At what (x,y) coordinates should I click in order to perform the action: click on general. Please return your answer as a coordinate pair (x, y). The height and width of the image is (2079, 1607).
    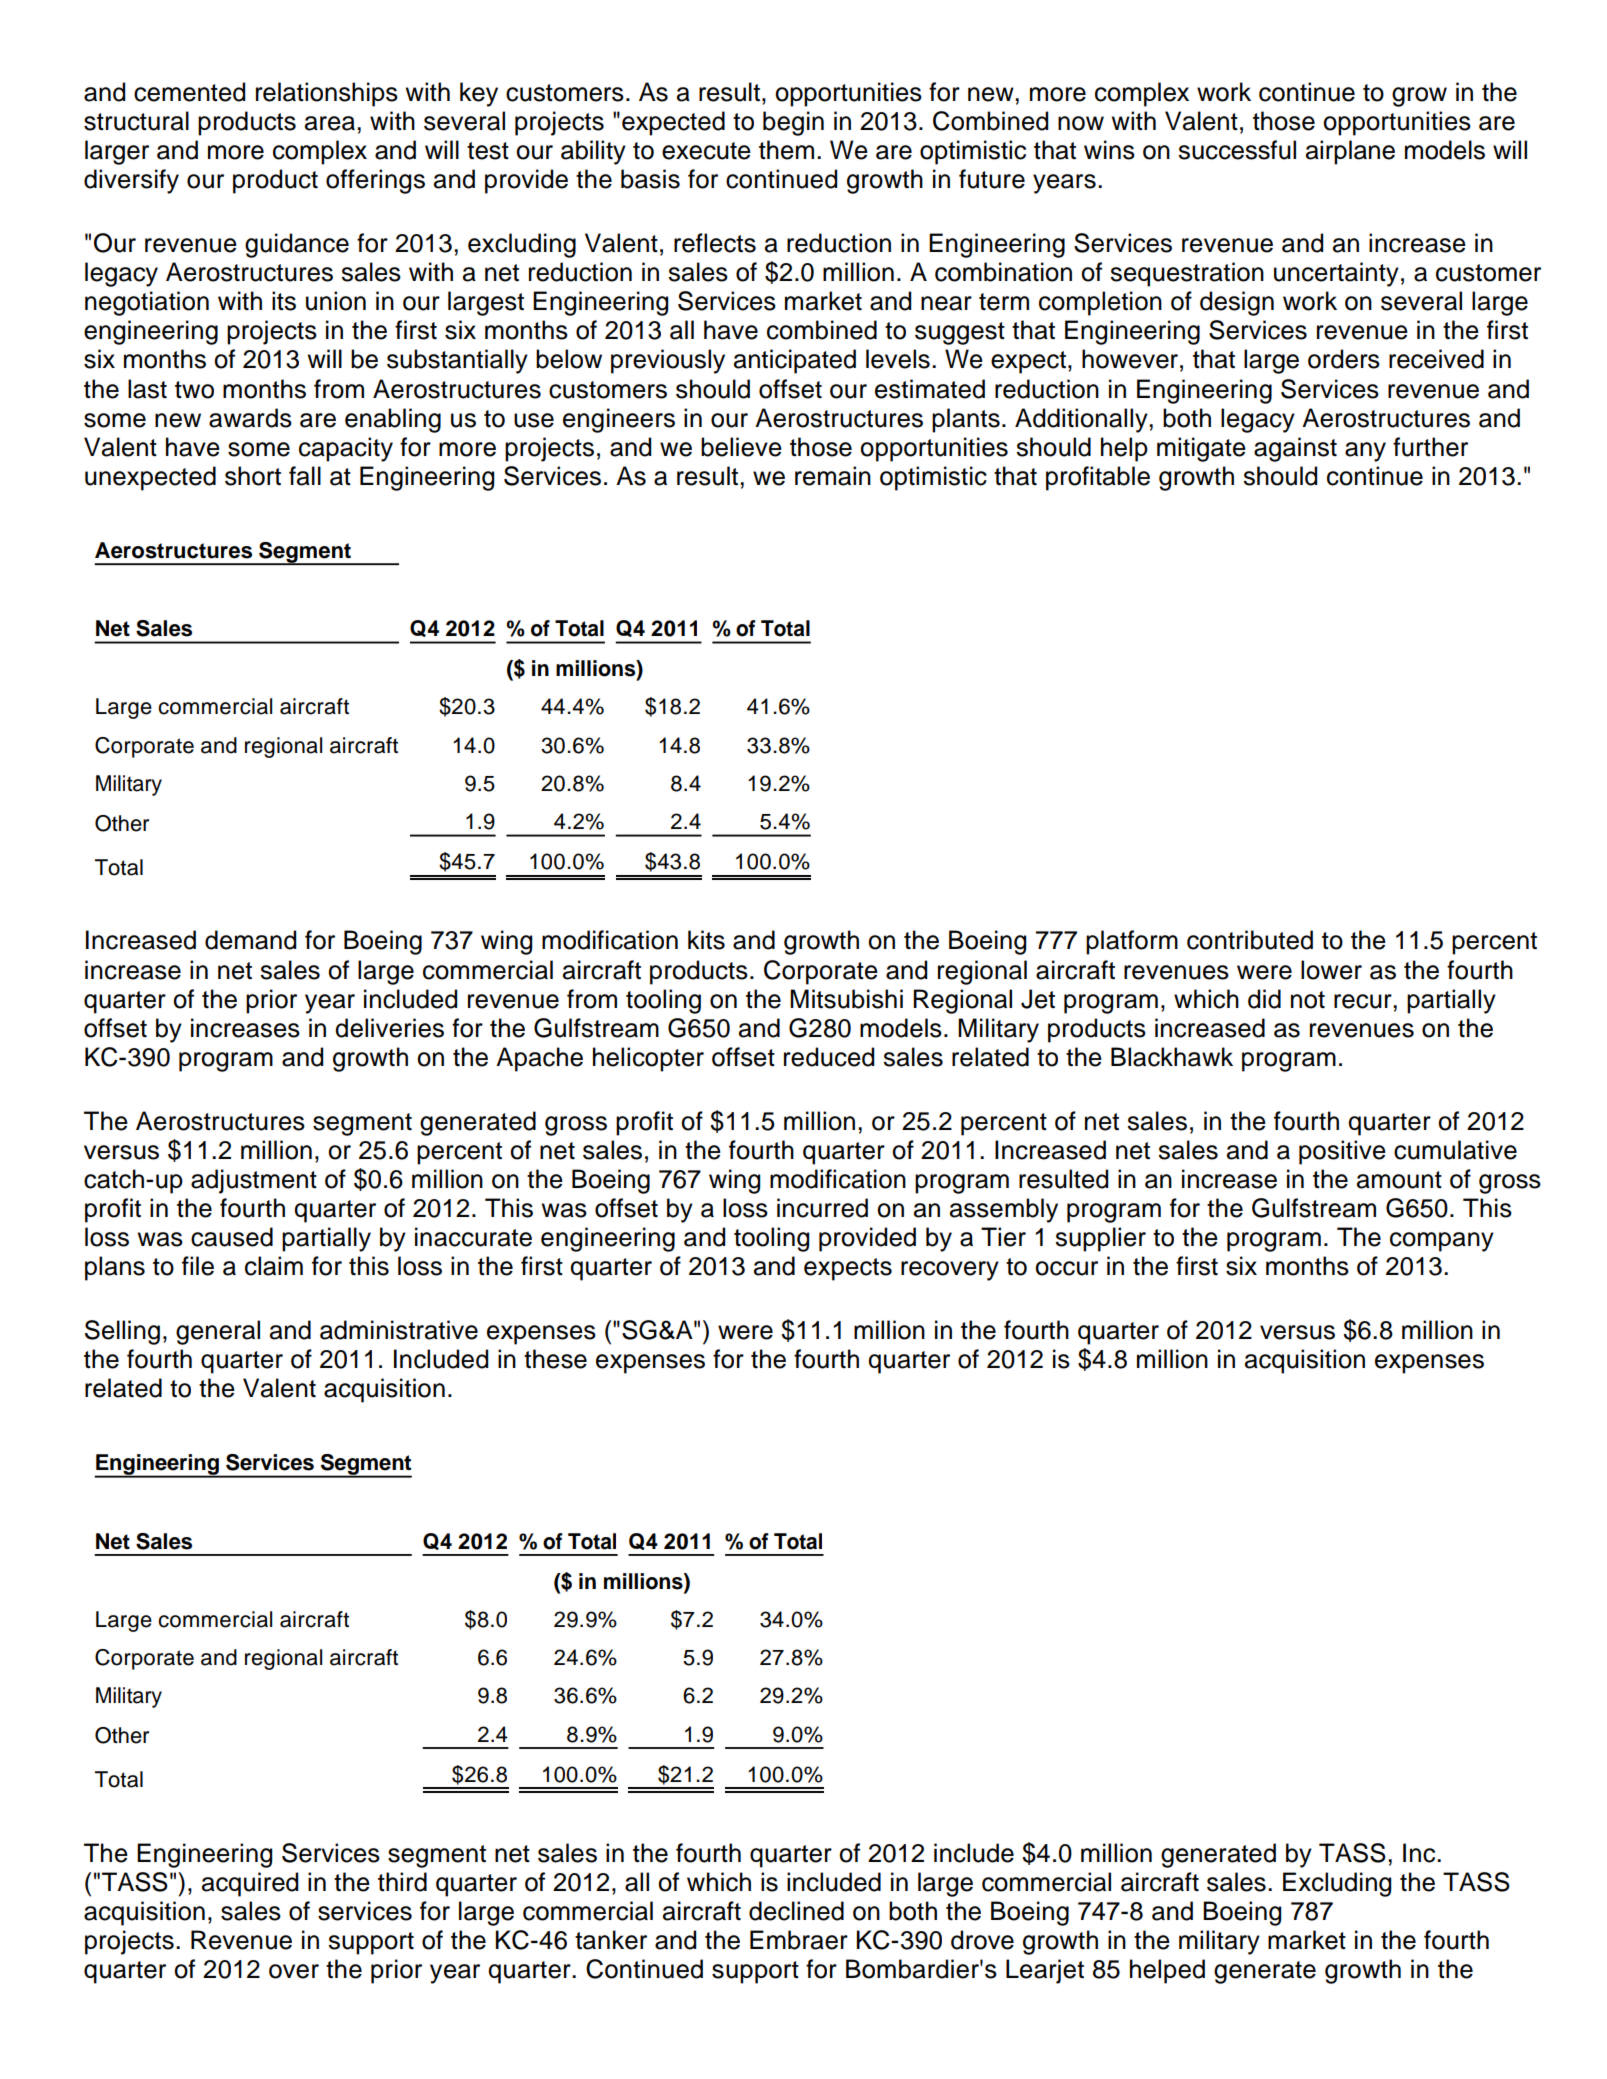
    Looking at the image, I should click on (218, 1332).
